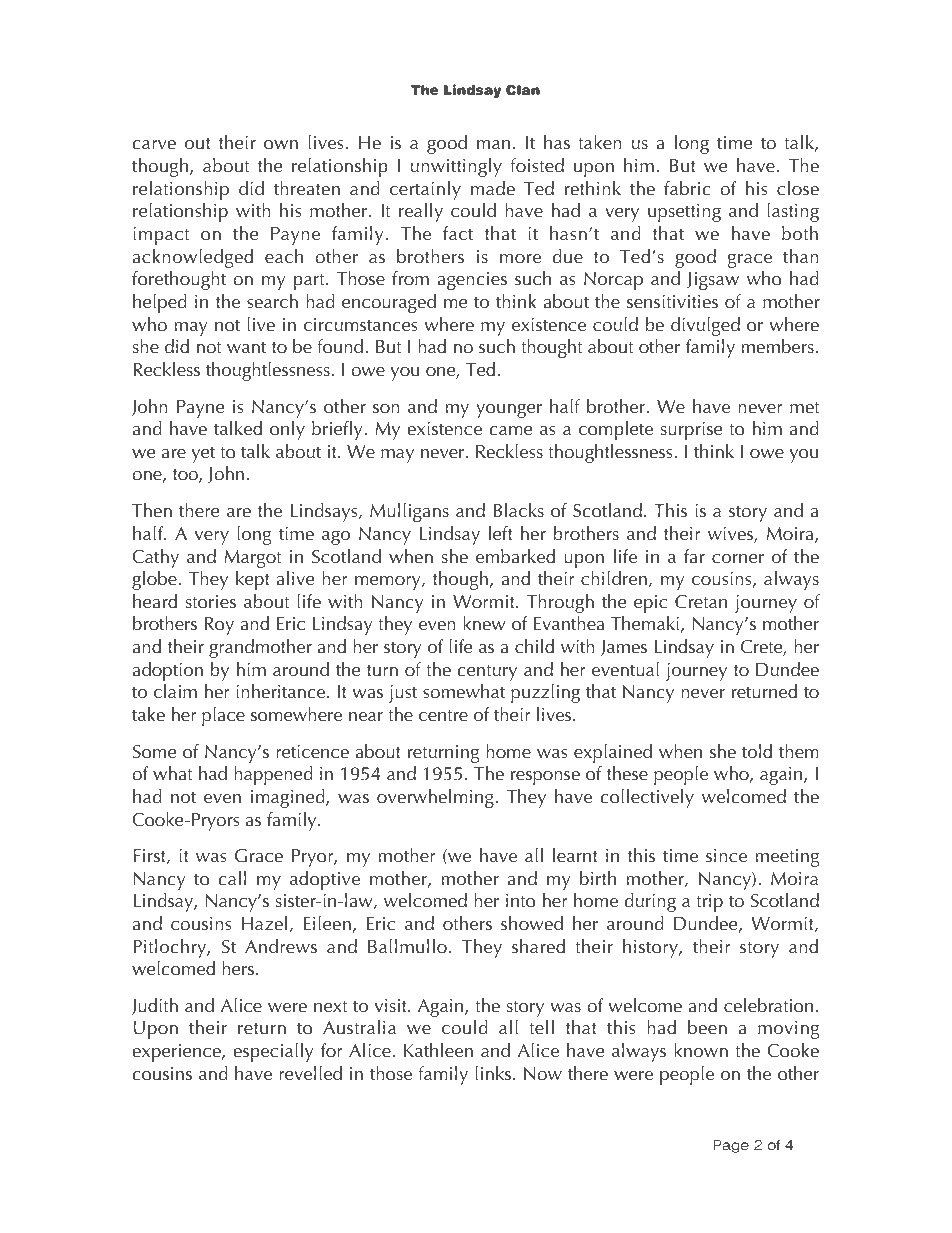  What do you see at coordinates (219, 626) in the screenshot?
I see `Roy` at bounding box center [219, 626].
